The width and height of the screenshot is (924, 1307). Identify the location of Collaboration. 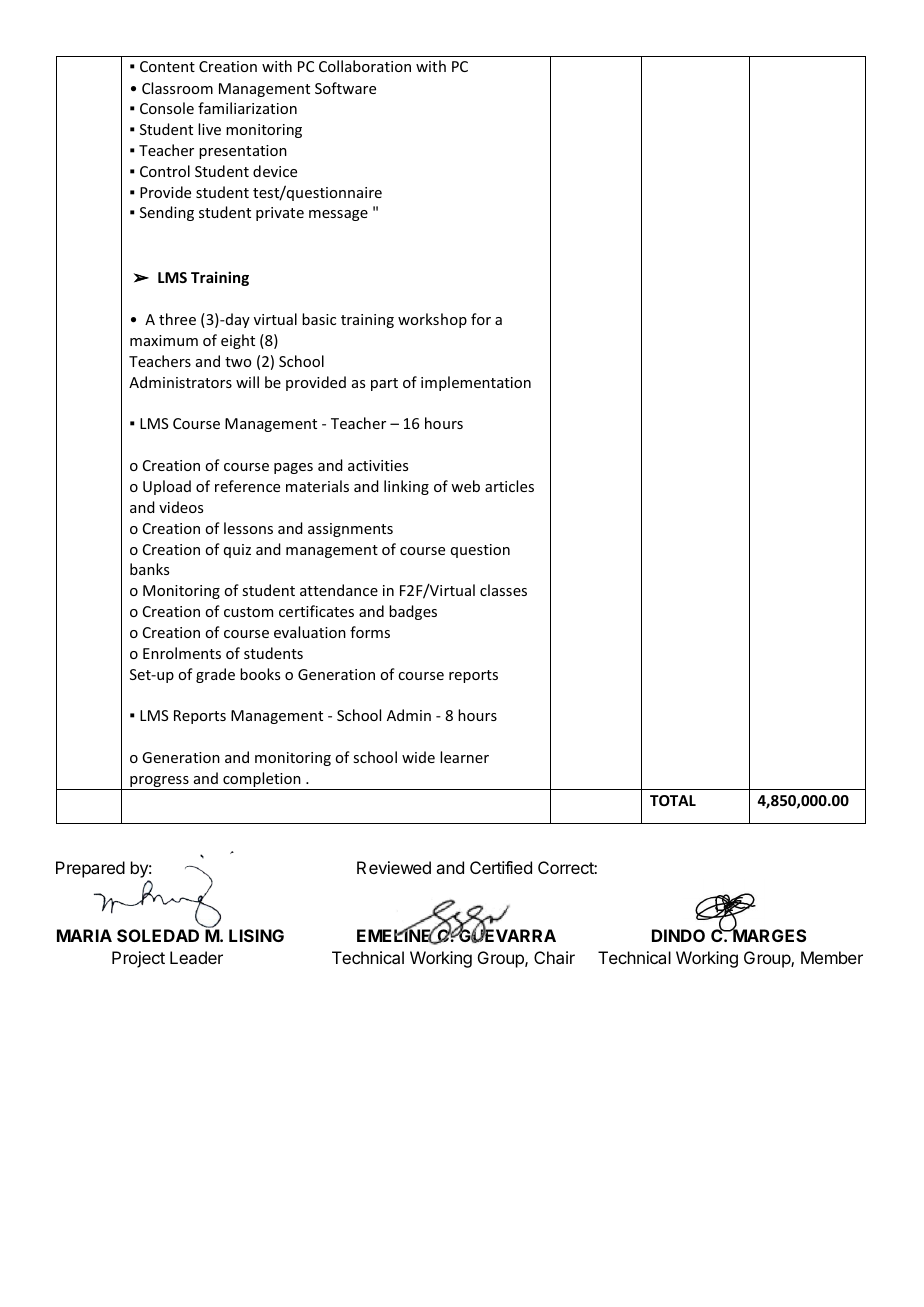
(365, 66).
